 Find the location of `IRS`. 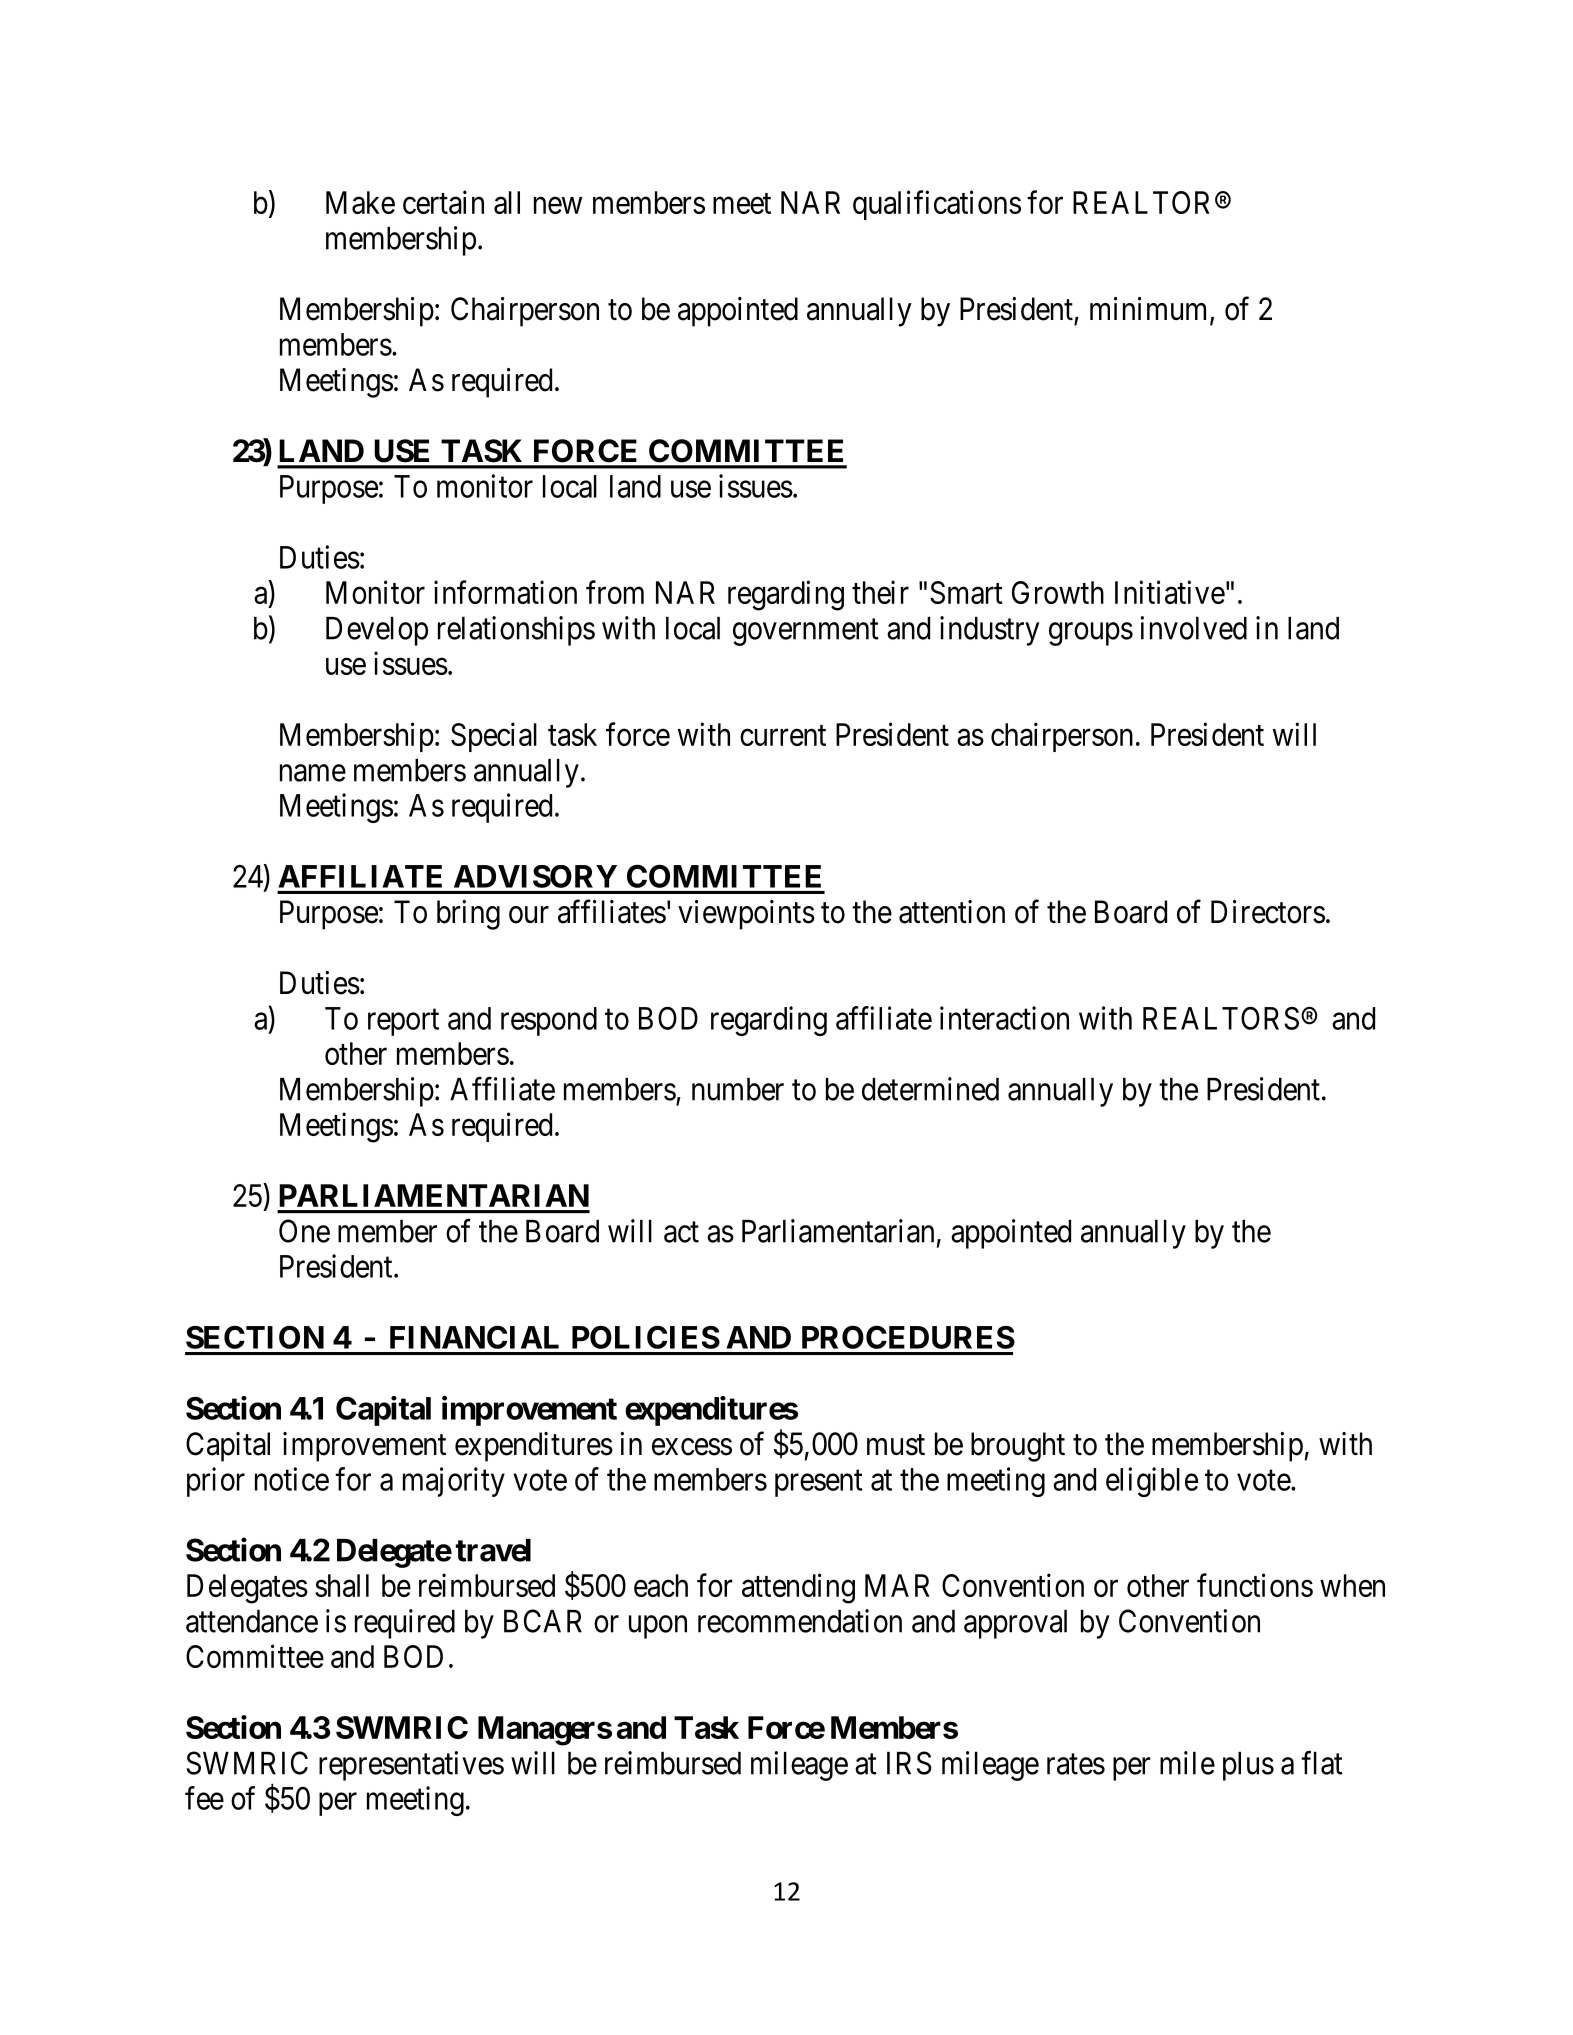

IRS is located at coordinates (909, 1763).
